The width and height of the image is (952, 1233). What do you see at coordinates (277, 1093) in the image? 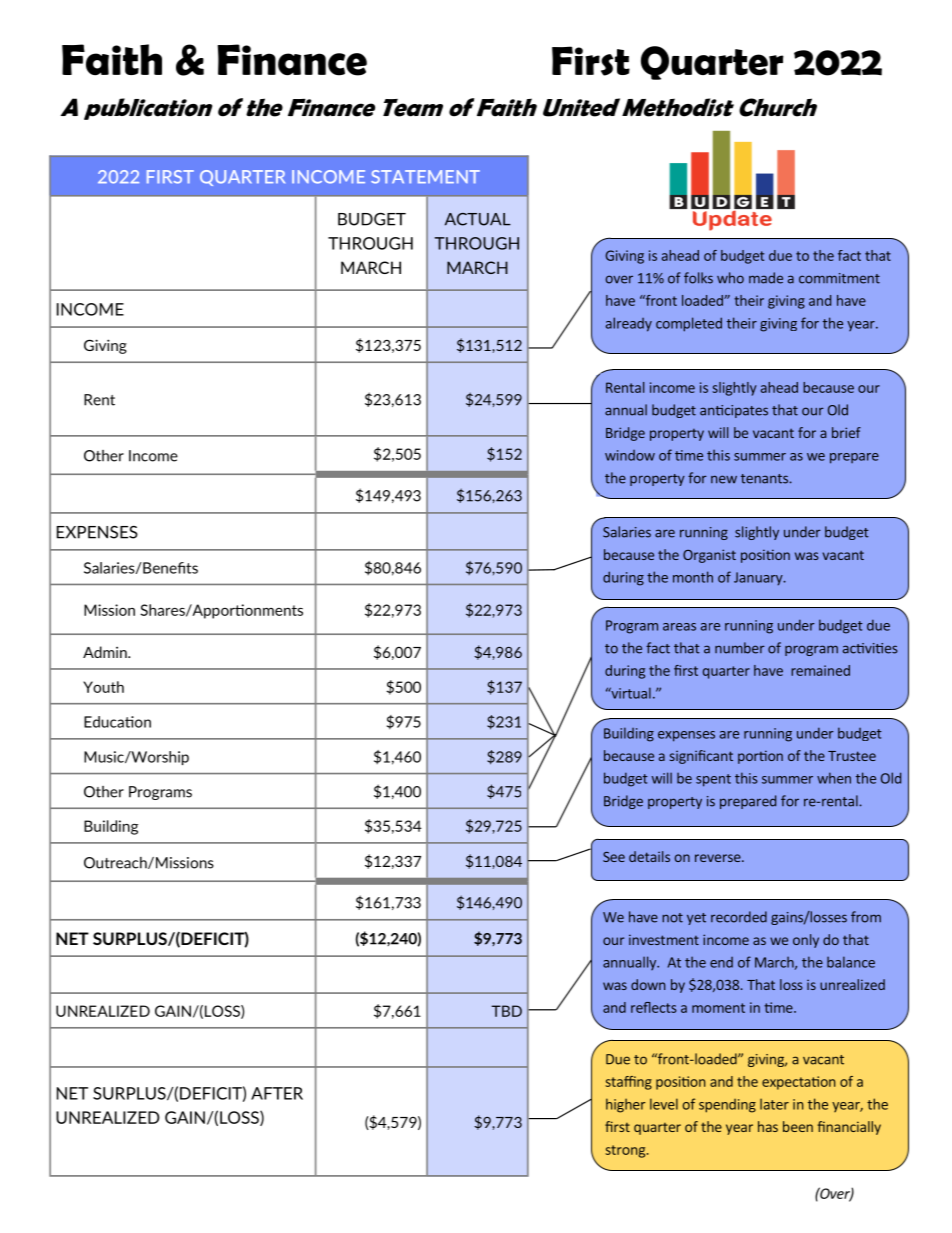
I see `AFTER` at bounding box center [277, 1093].
